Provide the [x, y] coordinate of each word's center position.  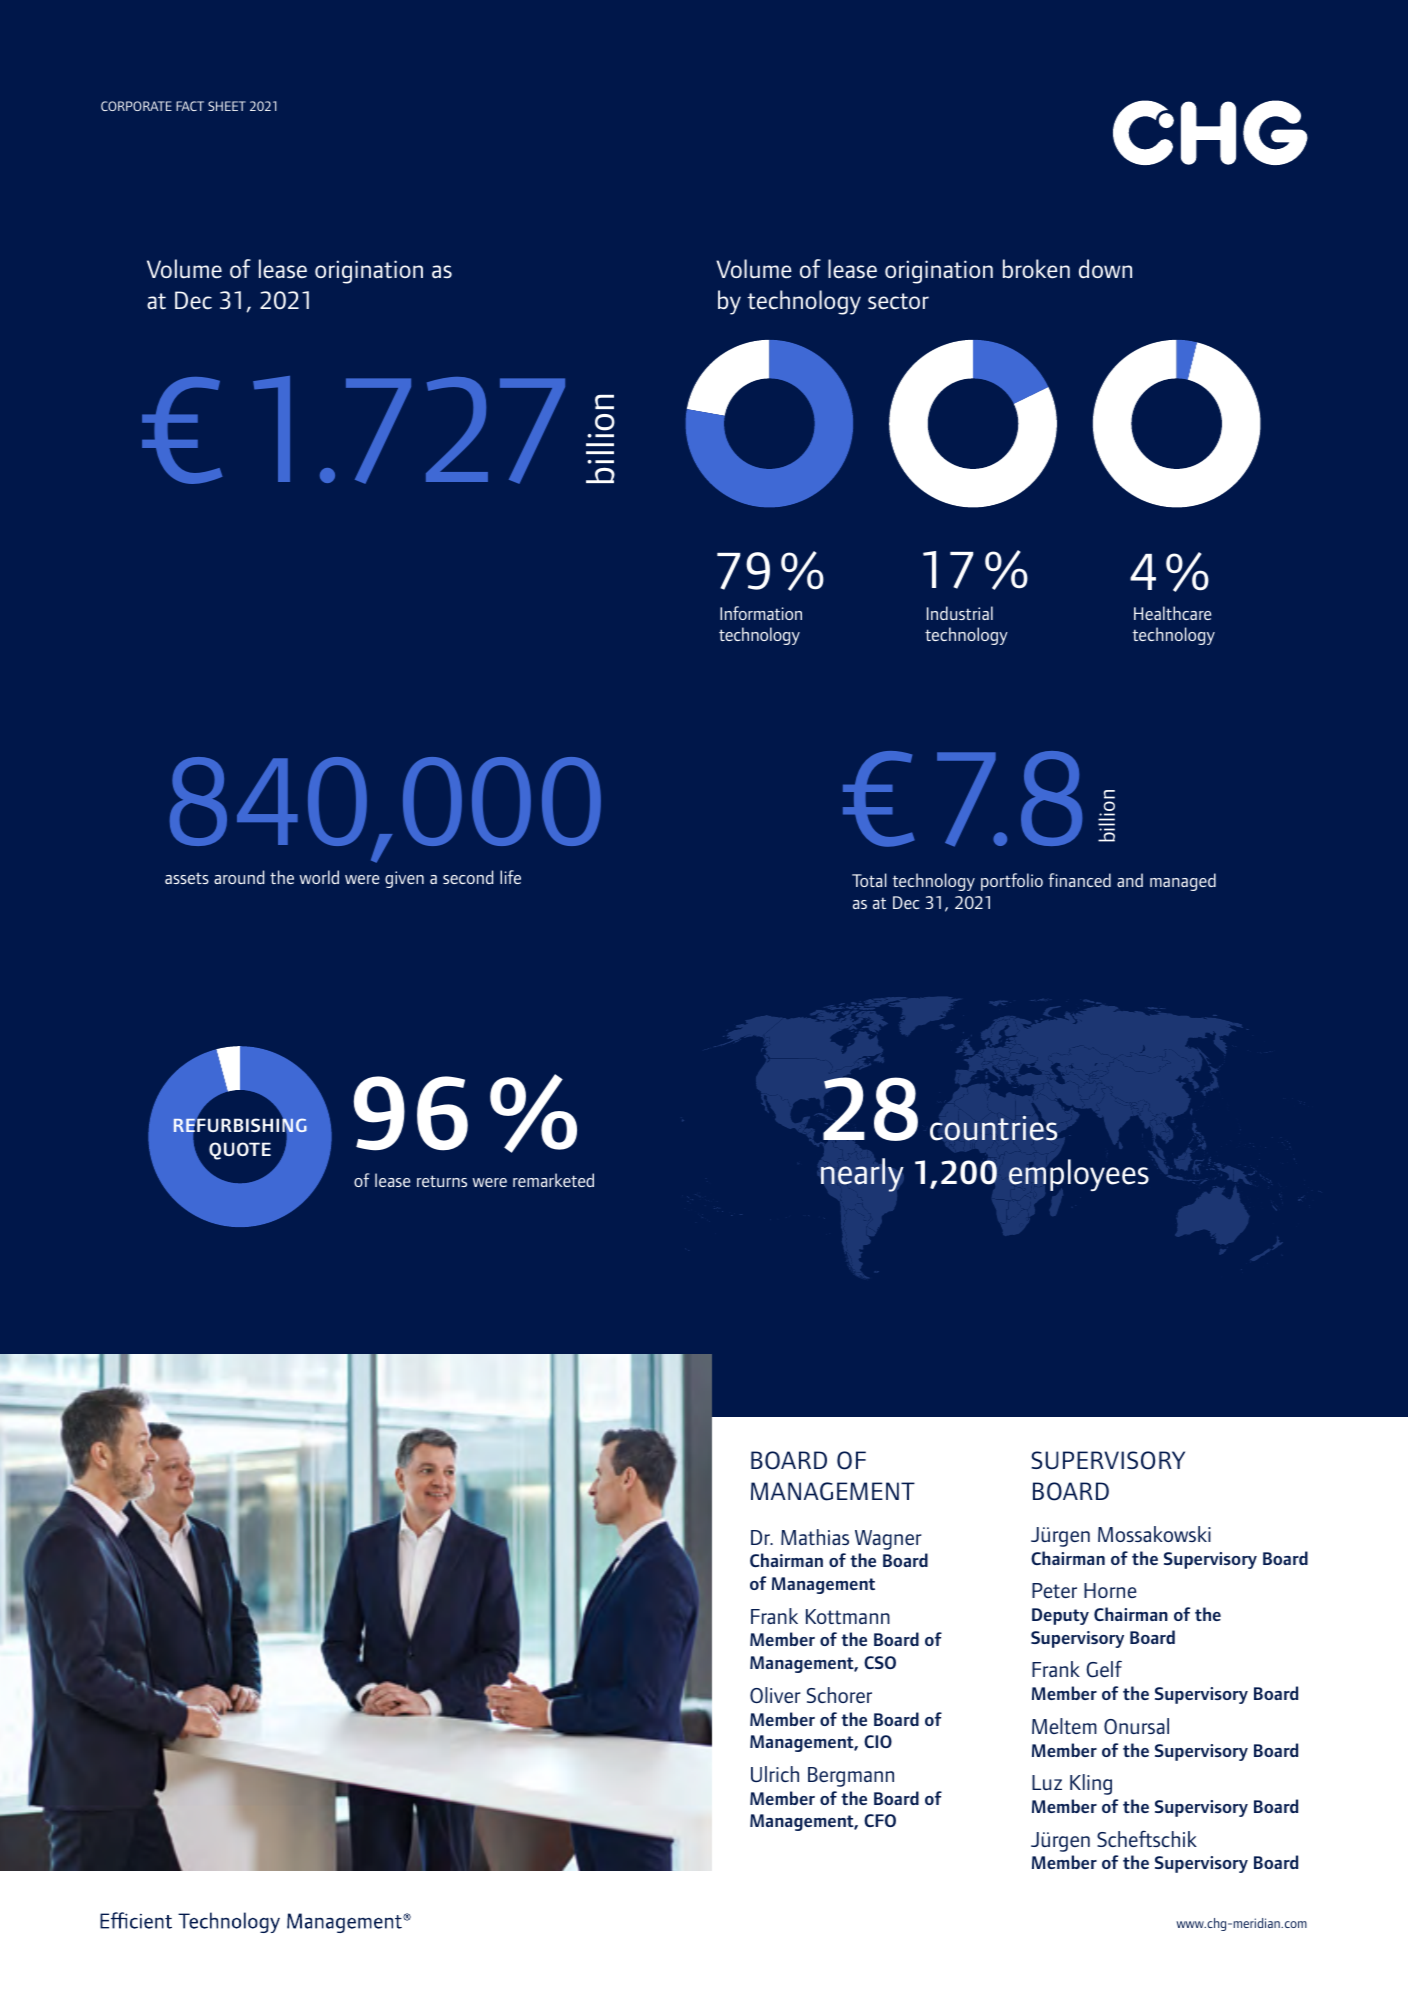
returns [442, 1181]
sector [898, 301]
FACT [190, 106]
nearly [862, 1175]
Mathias [815, 1537]
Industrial [960, 613]
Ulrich [775, 1774]
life [510, 877]
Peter [1054, 1590]
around [239, 877]
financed [1079, 880]
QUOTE [240, 1151]
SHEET [227, 106]
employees [1079, 1175]
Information [761, 613]
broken [1036, 269]
